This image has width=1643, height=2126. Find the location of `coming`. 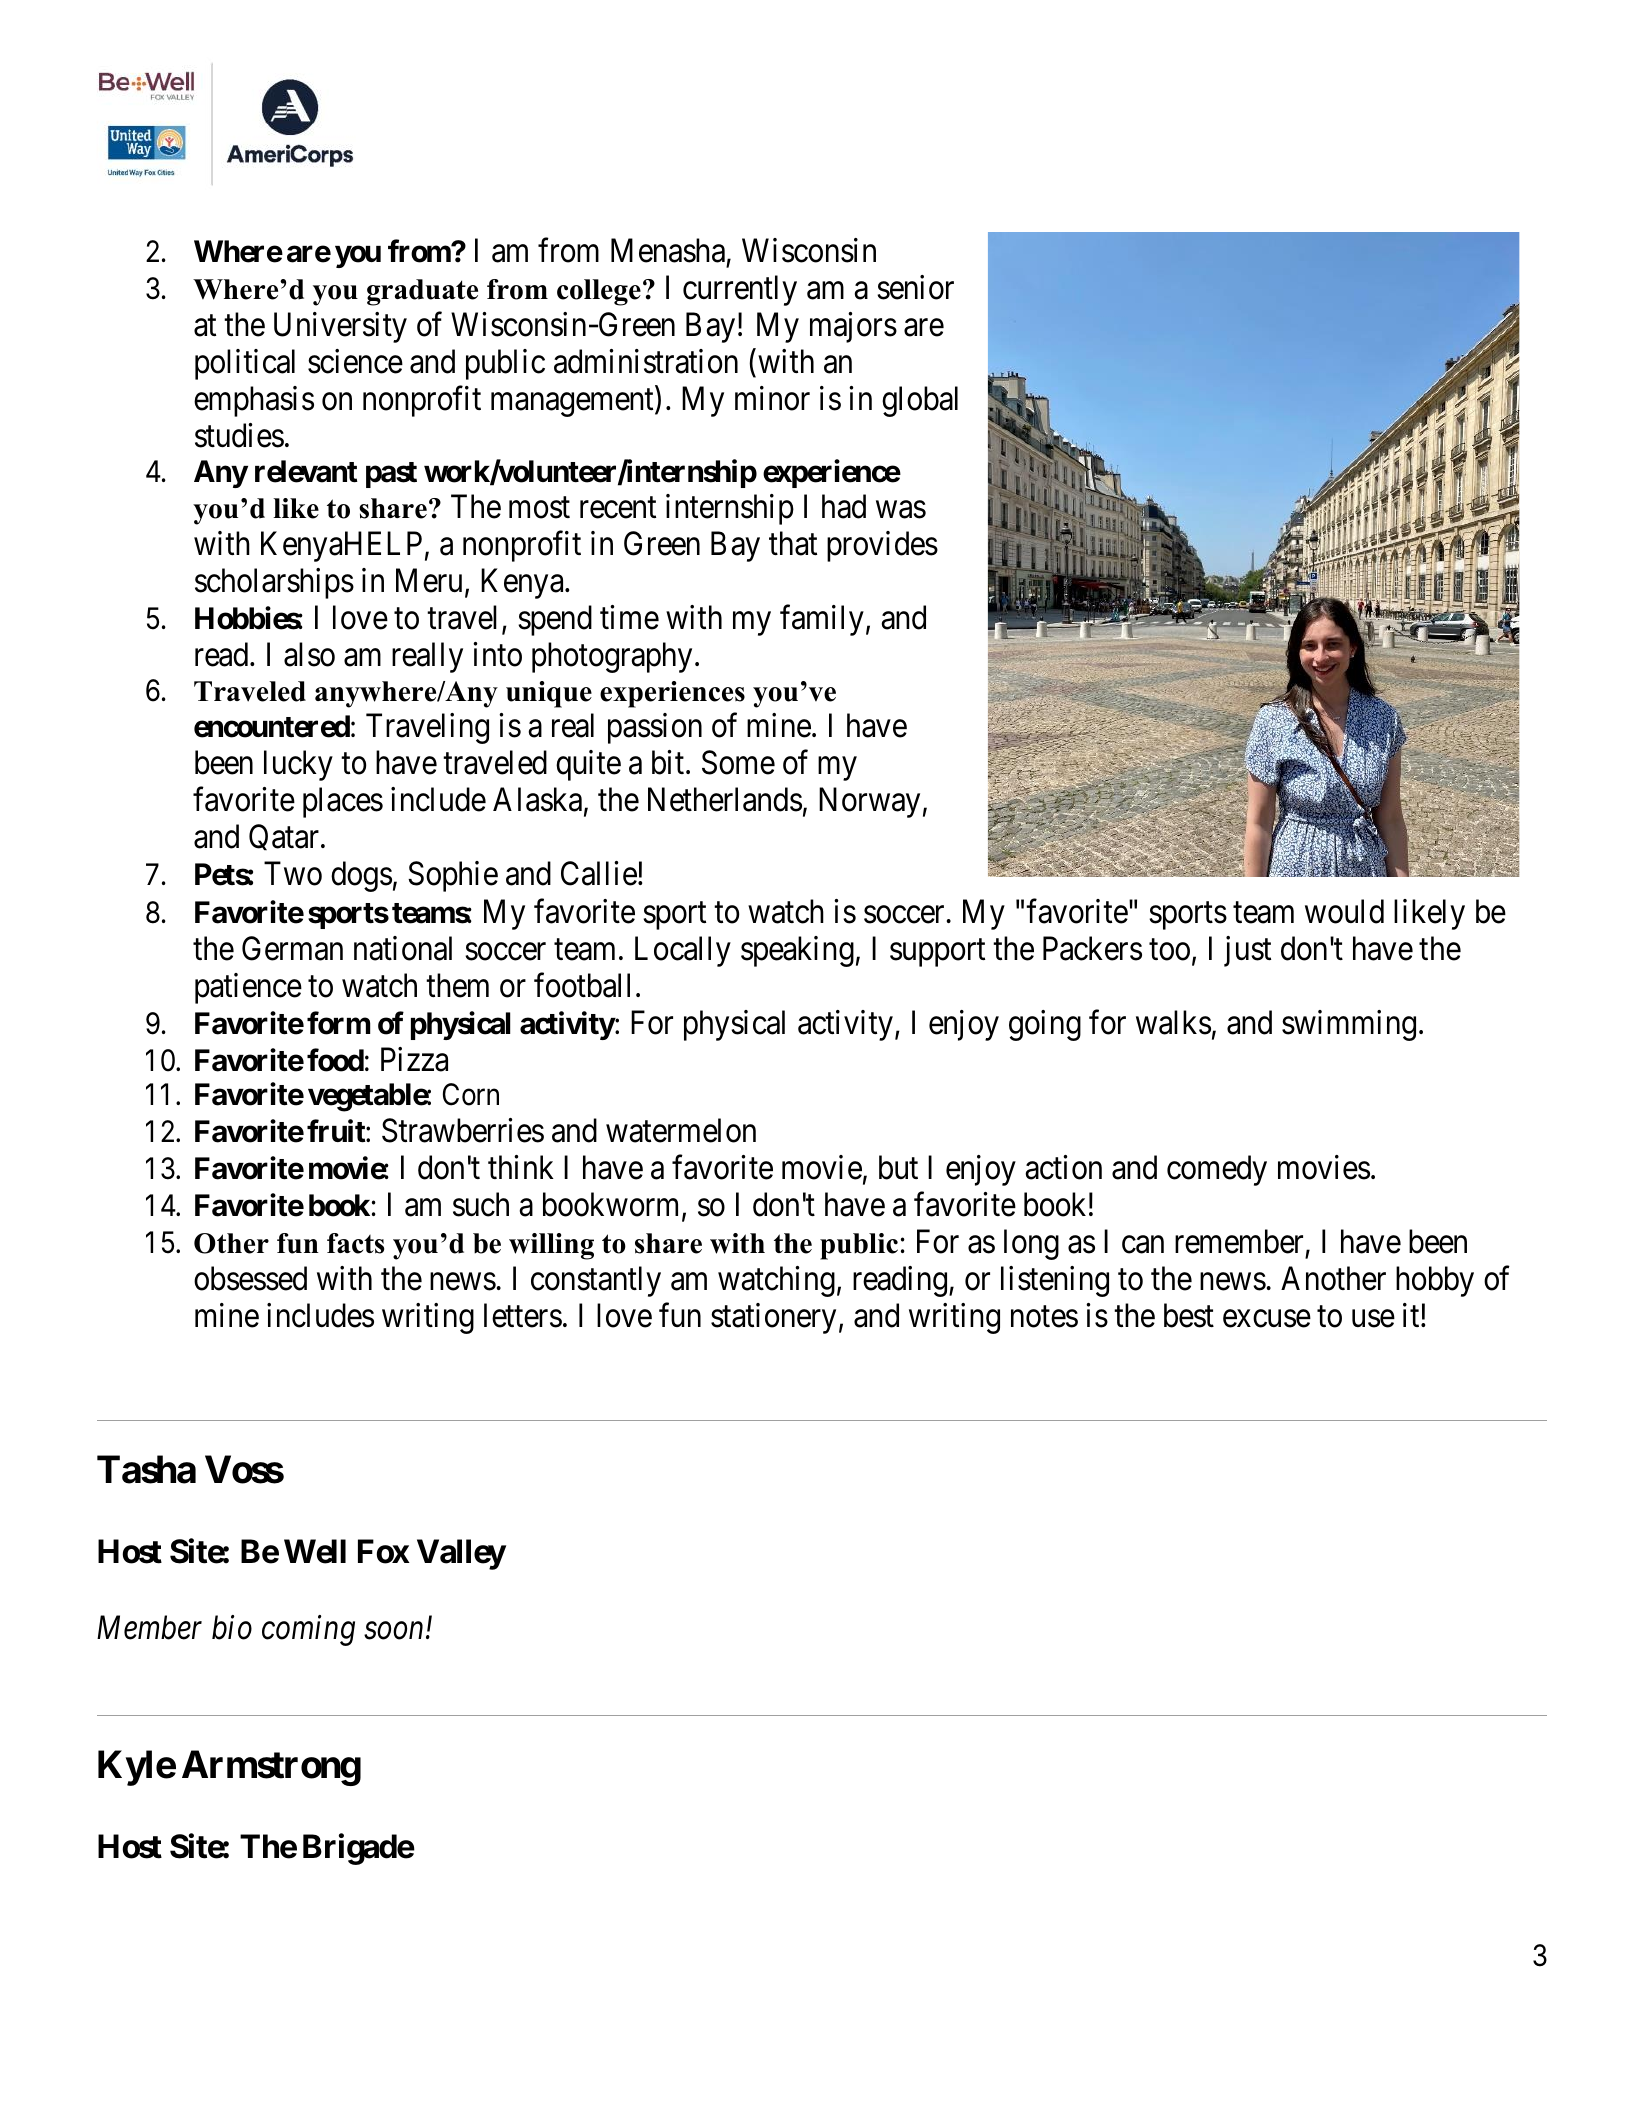

coming is located at coordinates (308, 1631).
